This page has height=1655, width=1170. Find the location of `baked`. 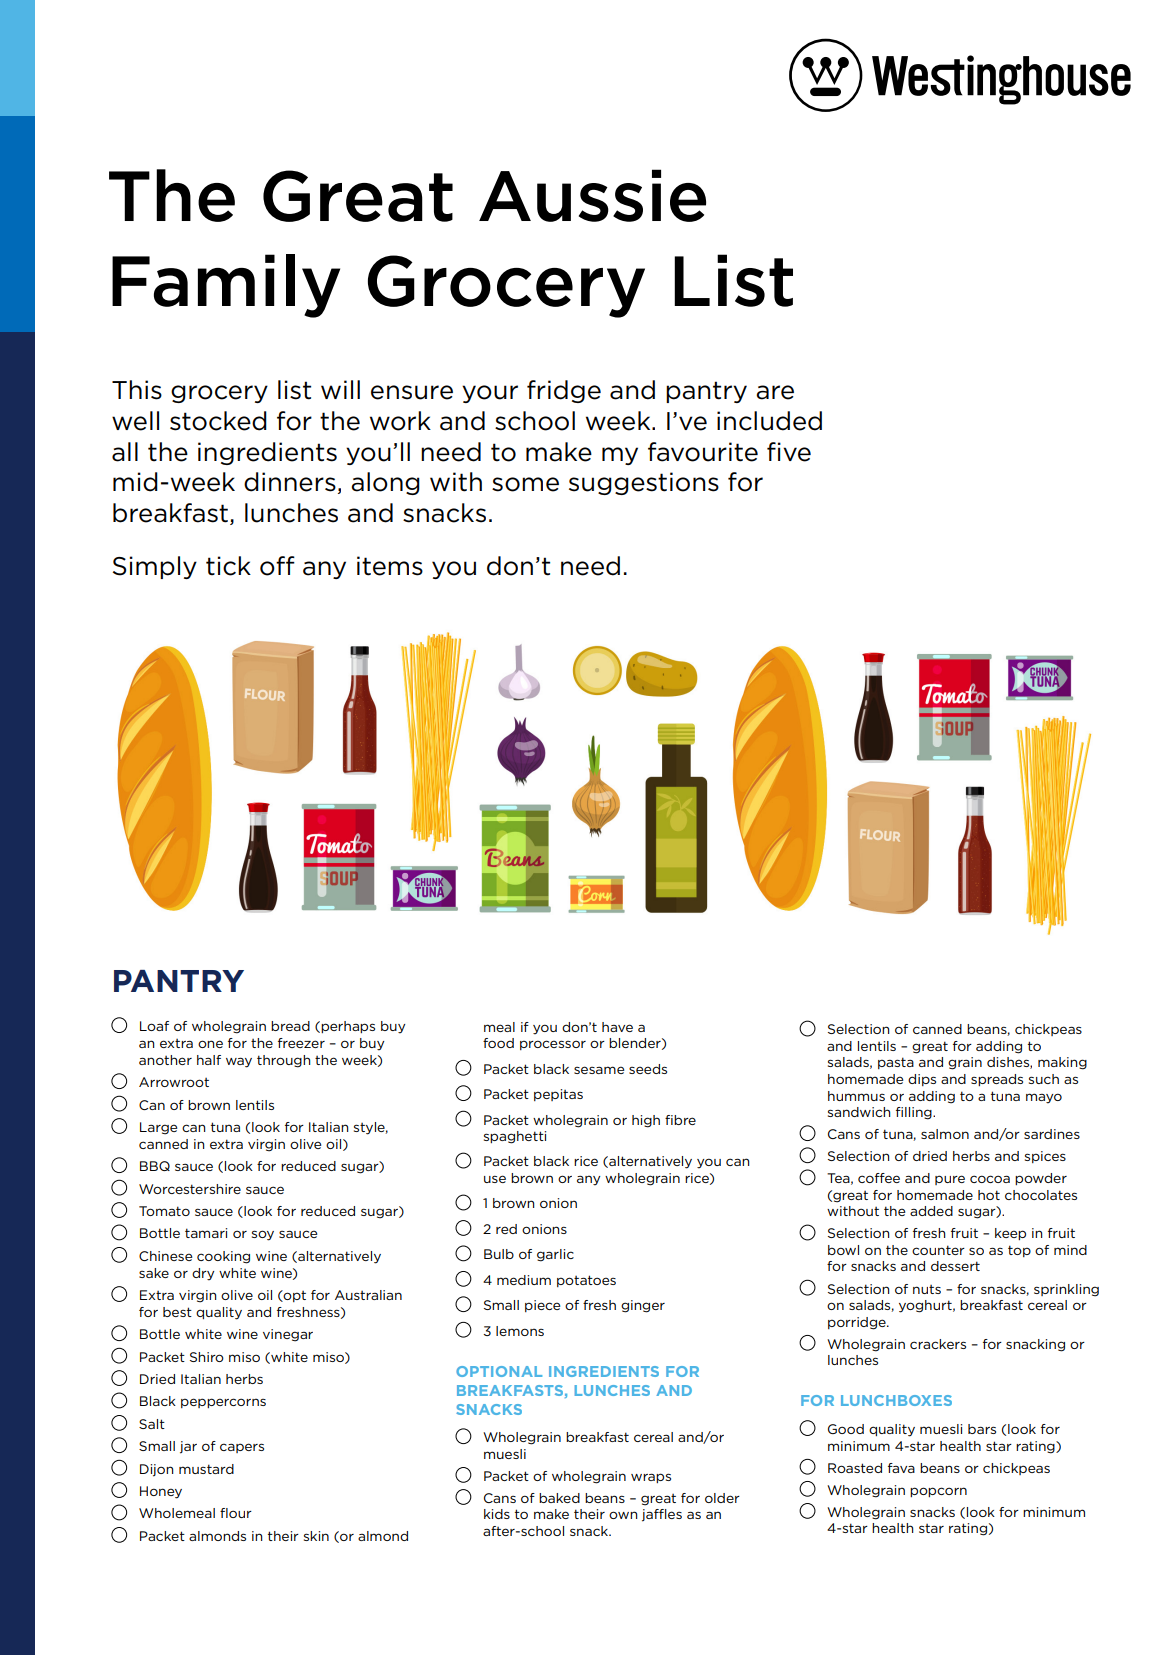

baked is located at coordinates (559, 1498).
